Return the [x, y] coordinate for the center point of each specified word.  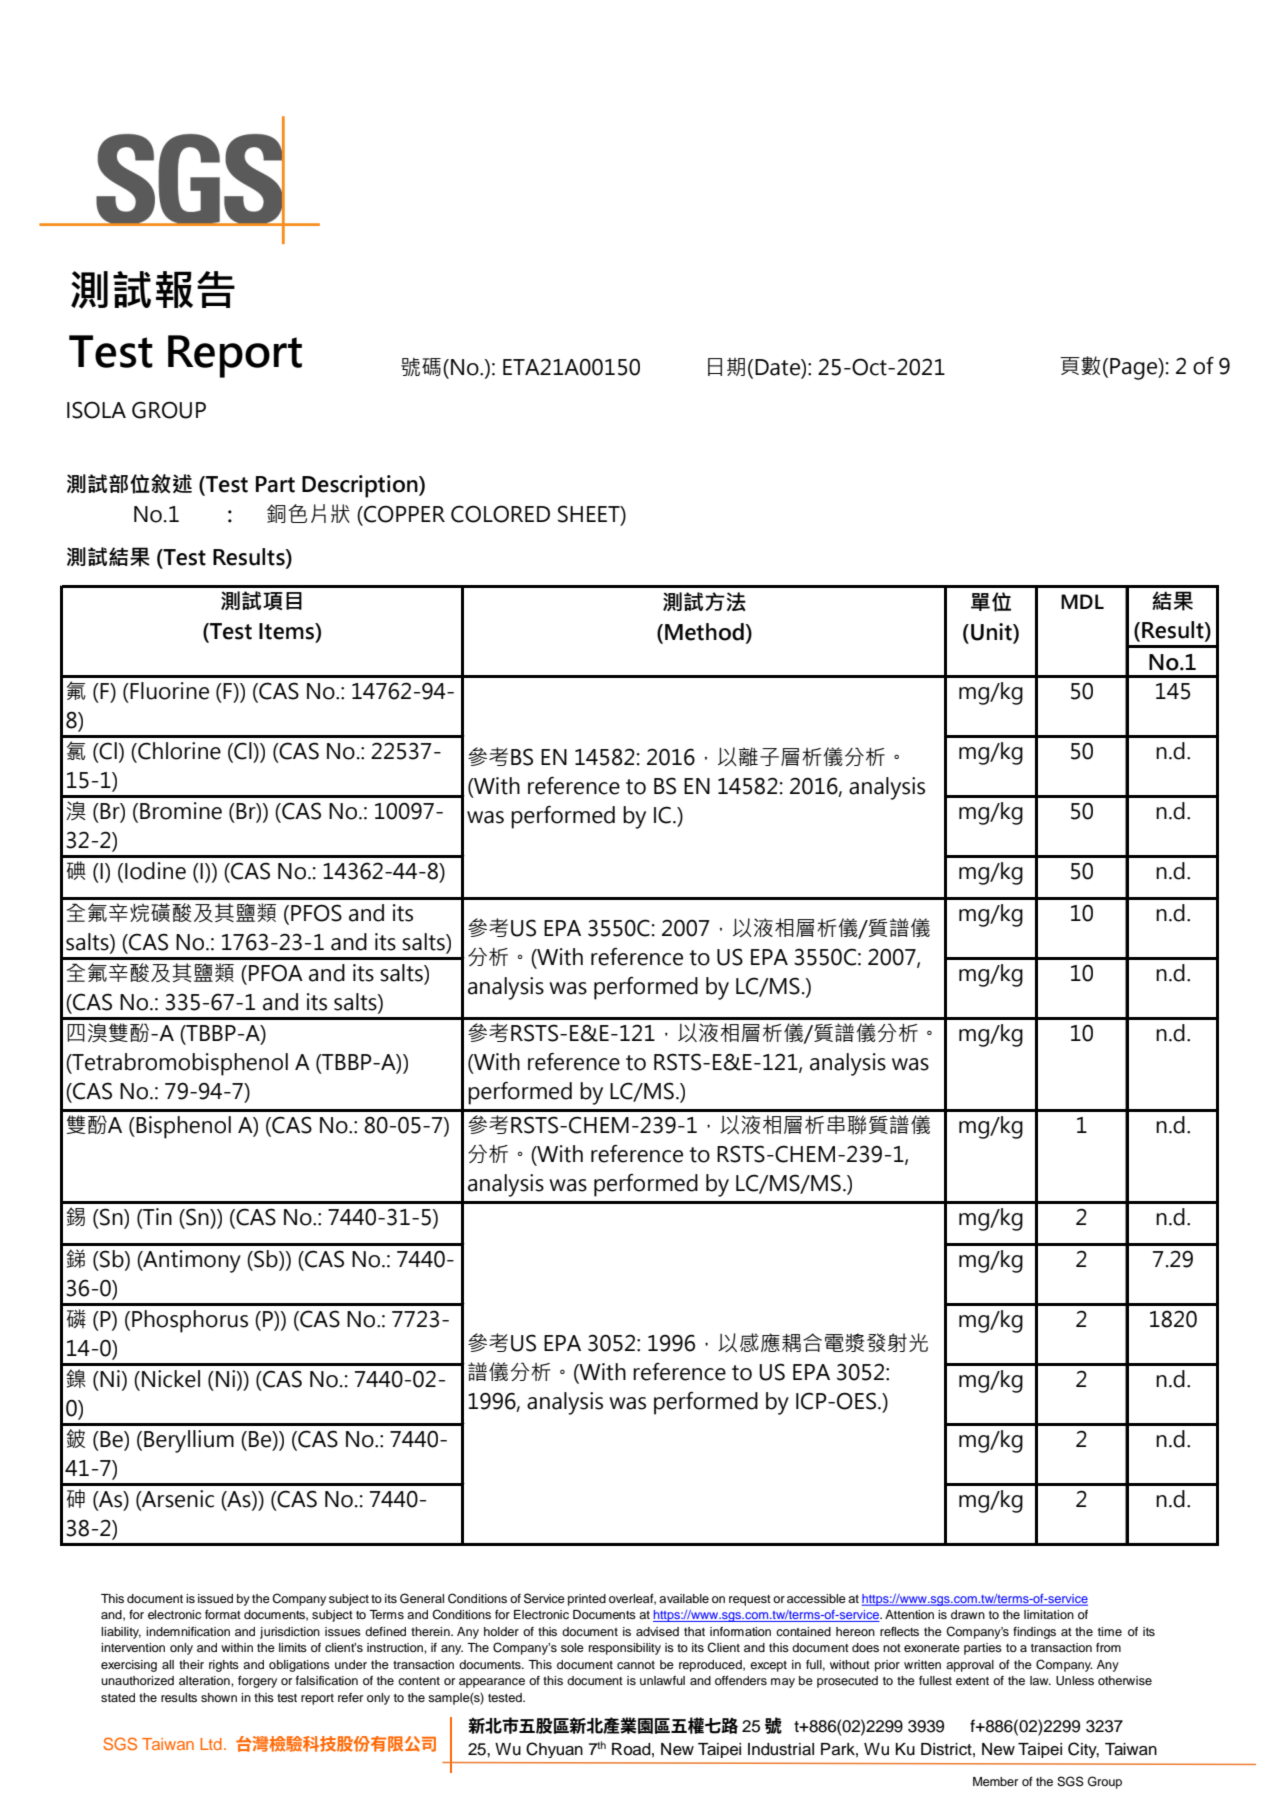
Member [995, 1781]
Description [361, 486]
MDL [1082, 601]
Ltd [211, 1744]
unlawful [662, 1680]
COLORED [500, 514]
